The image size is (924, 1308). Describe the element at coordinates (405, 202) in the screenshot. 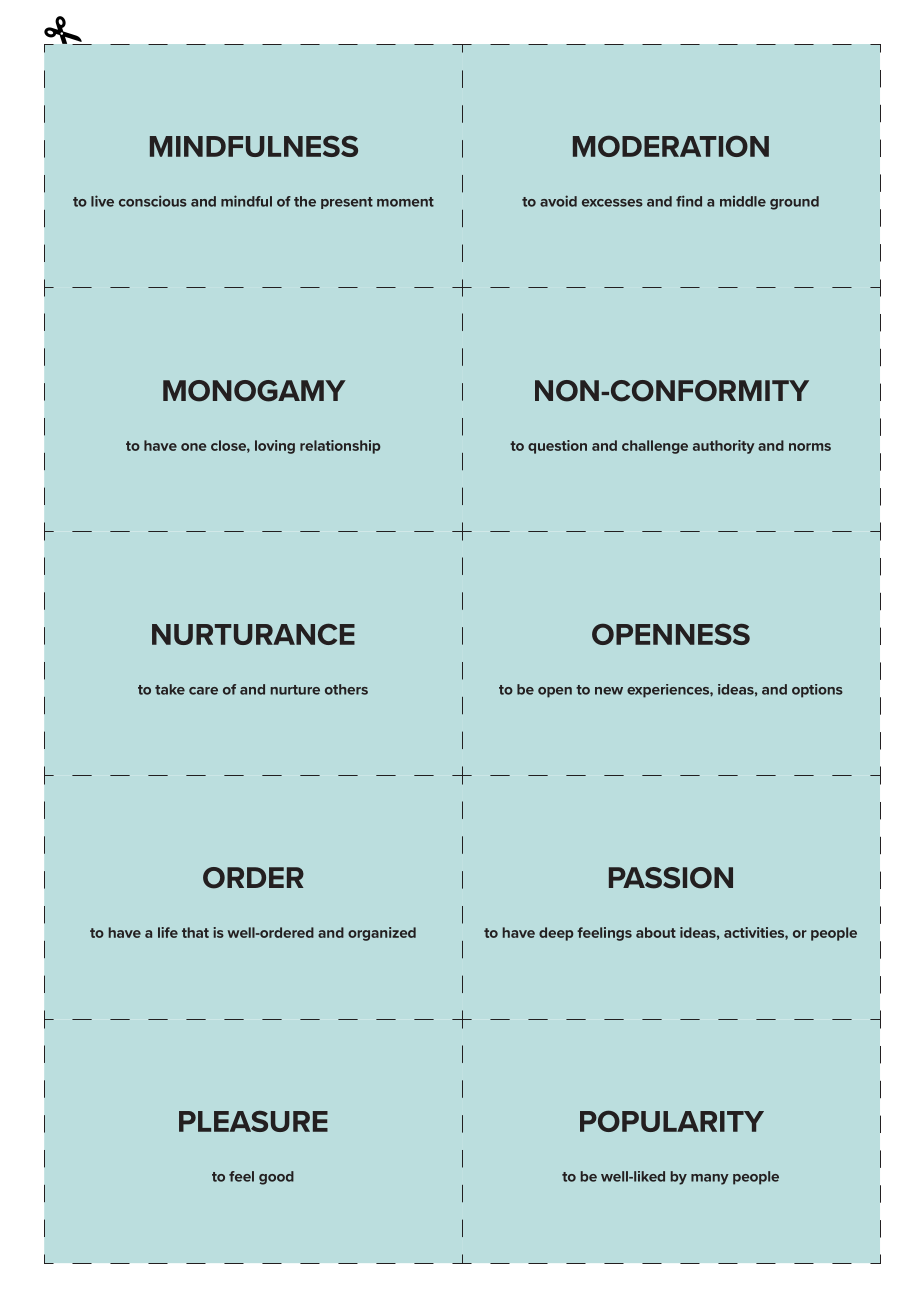

I see `moment` at that location.
